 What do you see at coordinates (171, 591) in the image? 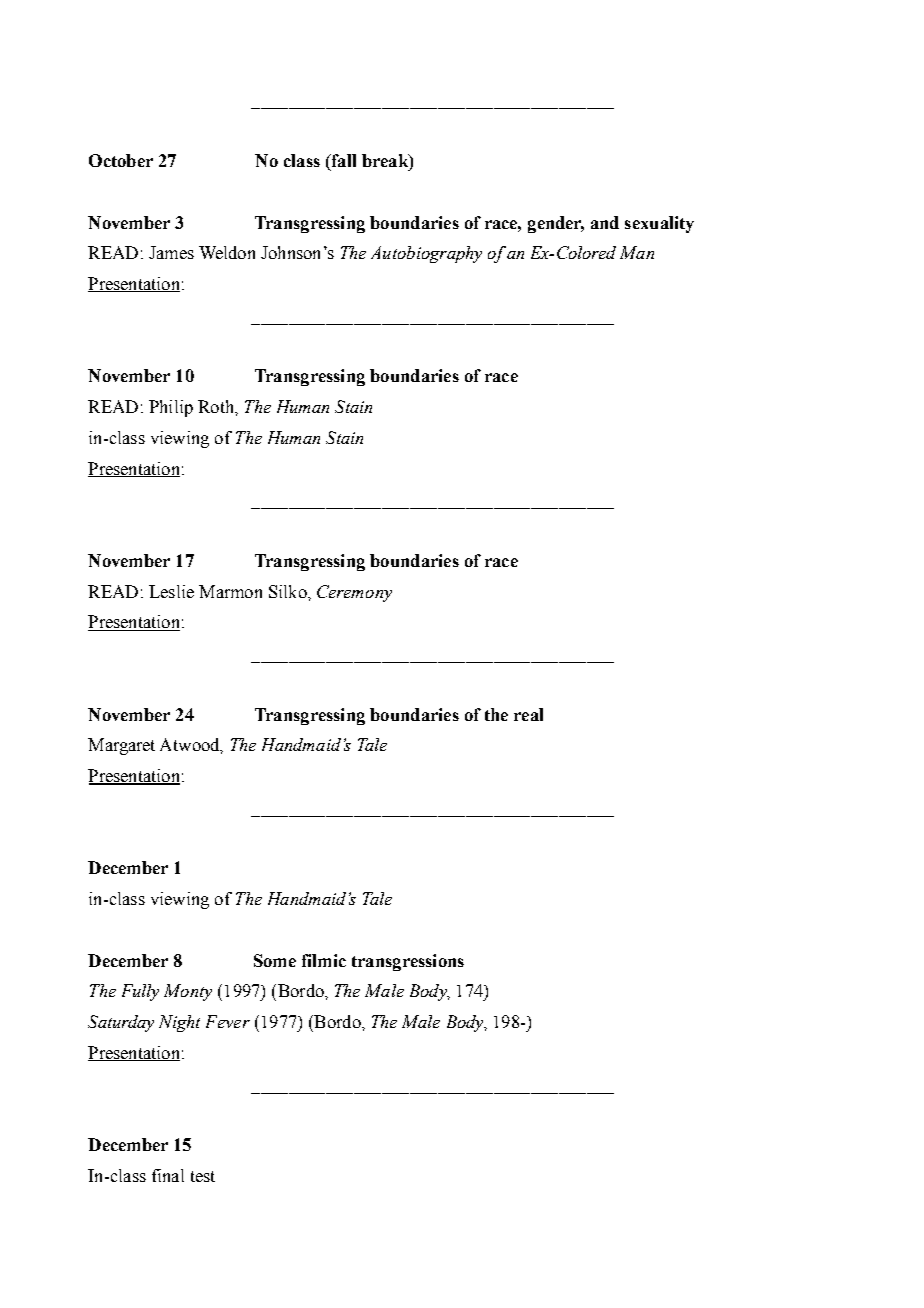
I see `Leslie` at bounding box center [171, 591].
